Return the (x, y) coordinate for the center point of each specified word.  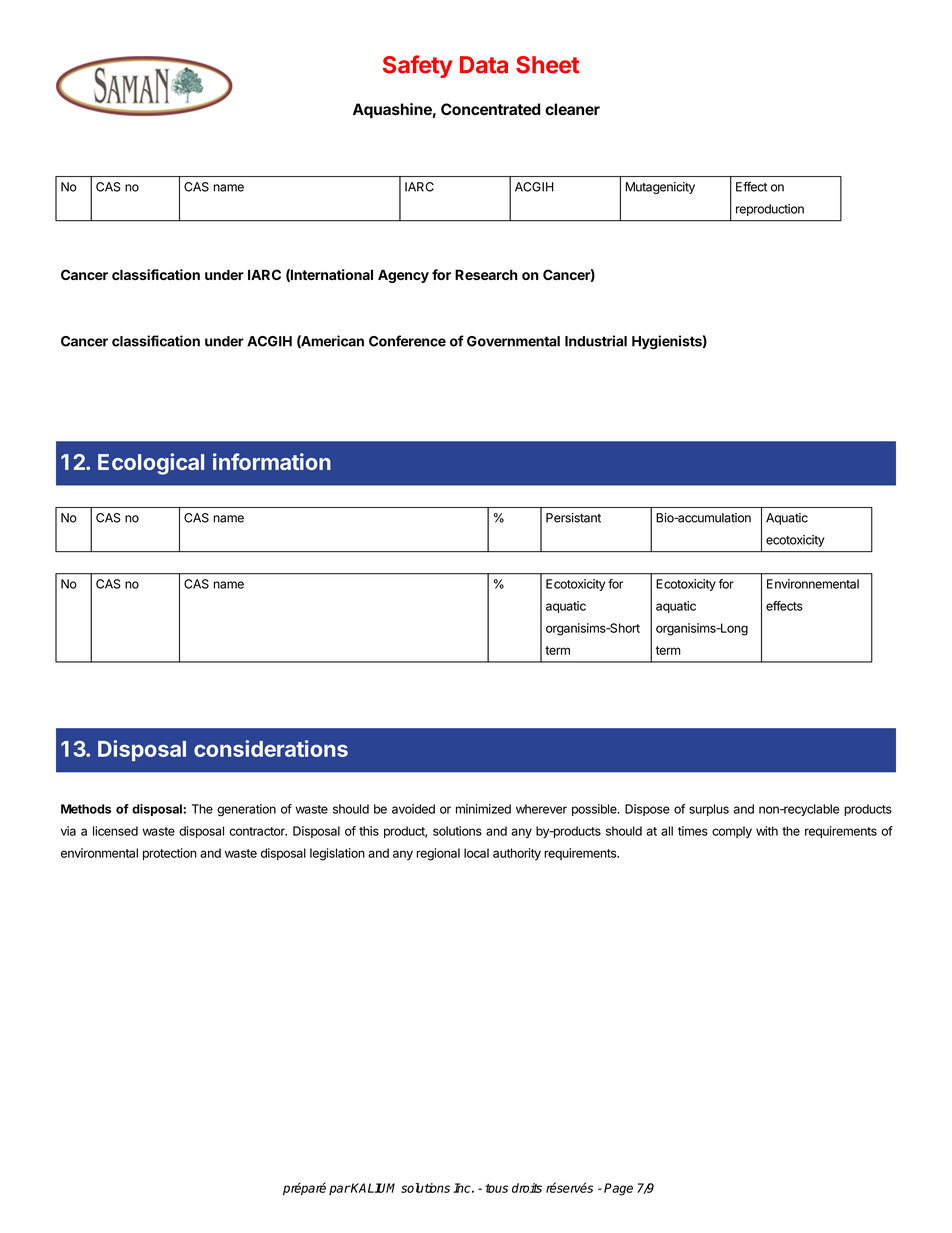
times (693, 831)
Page (618, 1189)
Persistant (573, 518)
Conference (407, 341)
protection (170, 854)
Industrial (596, 341)
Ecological (151, 464)
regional (438, 854)
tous (496, 1188)
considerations (271, 748)
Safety (418, 66)
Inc (463, 1188)
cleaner (572, 109)
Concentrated (490, 109)
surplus (709, 810)
